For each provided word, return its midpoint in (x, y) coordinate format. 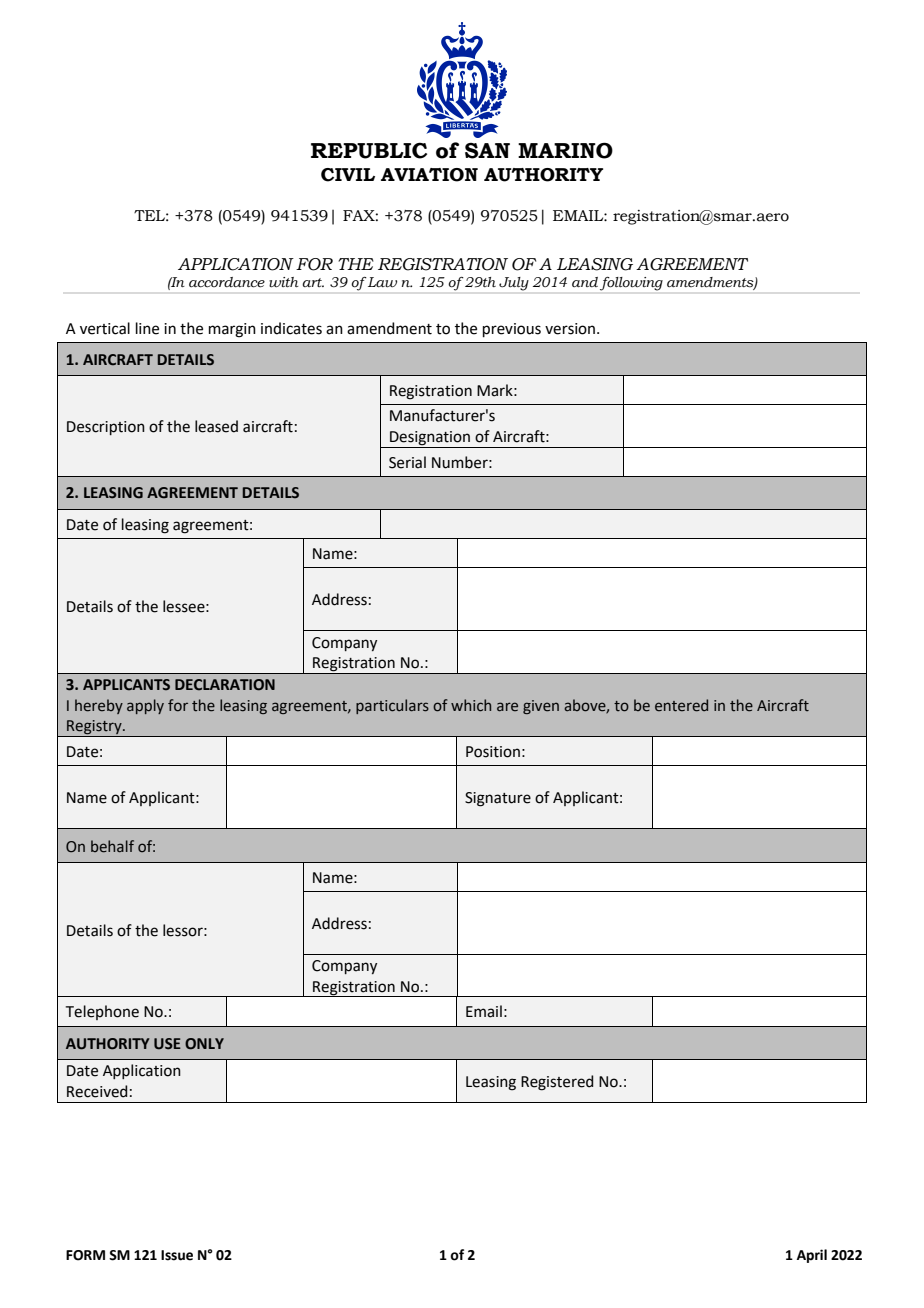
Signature (498, 799)
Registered (557, 1083)
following (631, 284)
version (571, 329)
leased (216, 426)
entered (681, 705)
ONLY (204, 1044)
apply (145, 706)
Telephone (102, 1012)
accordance (227, 282)
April (812, 1256)
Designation (430, 439)
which (471, 705)
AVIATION (429, 175)
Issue (177, 1255)
